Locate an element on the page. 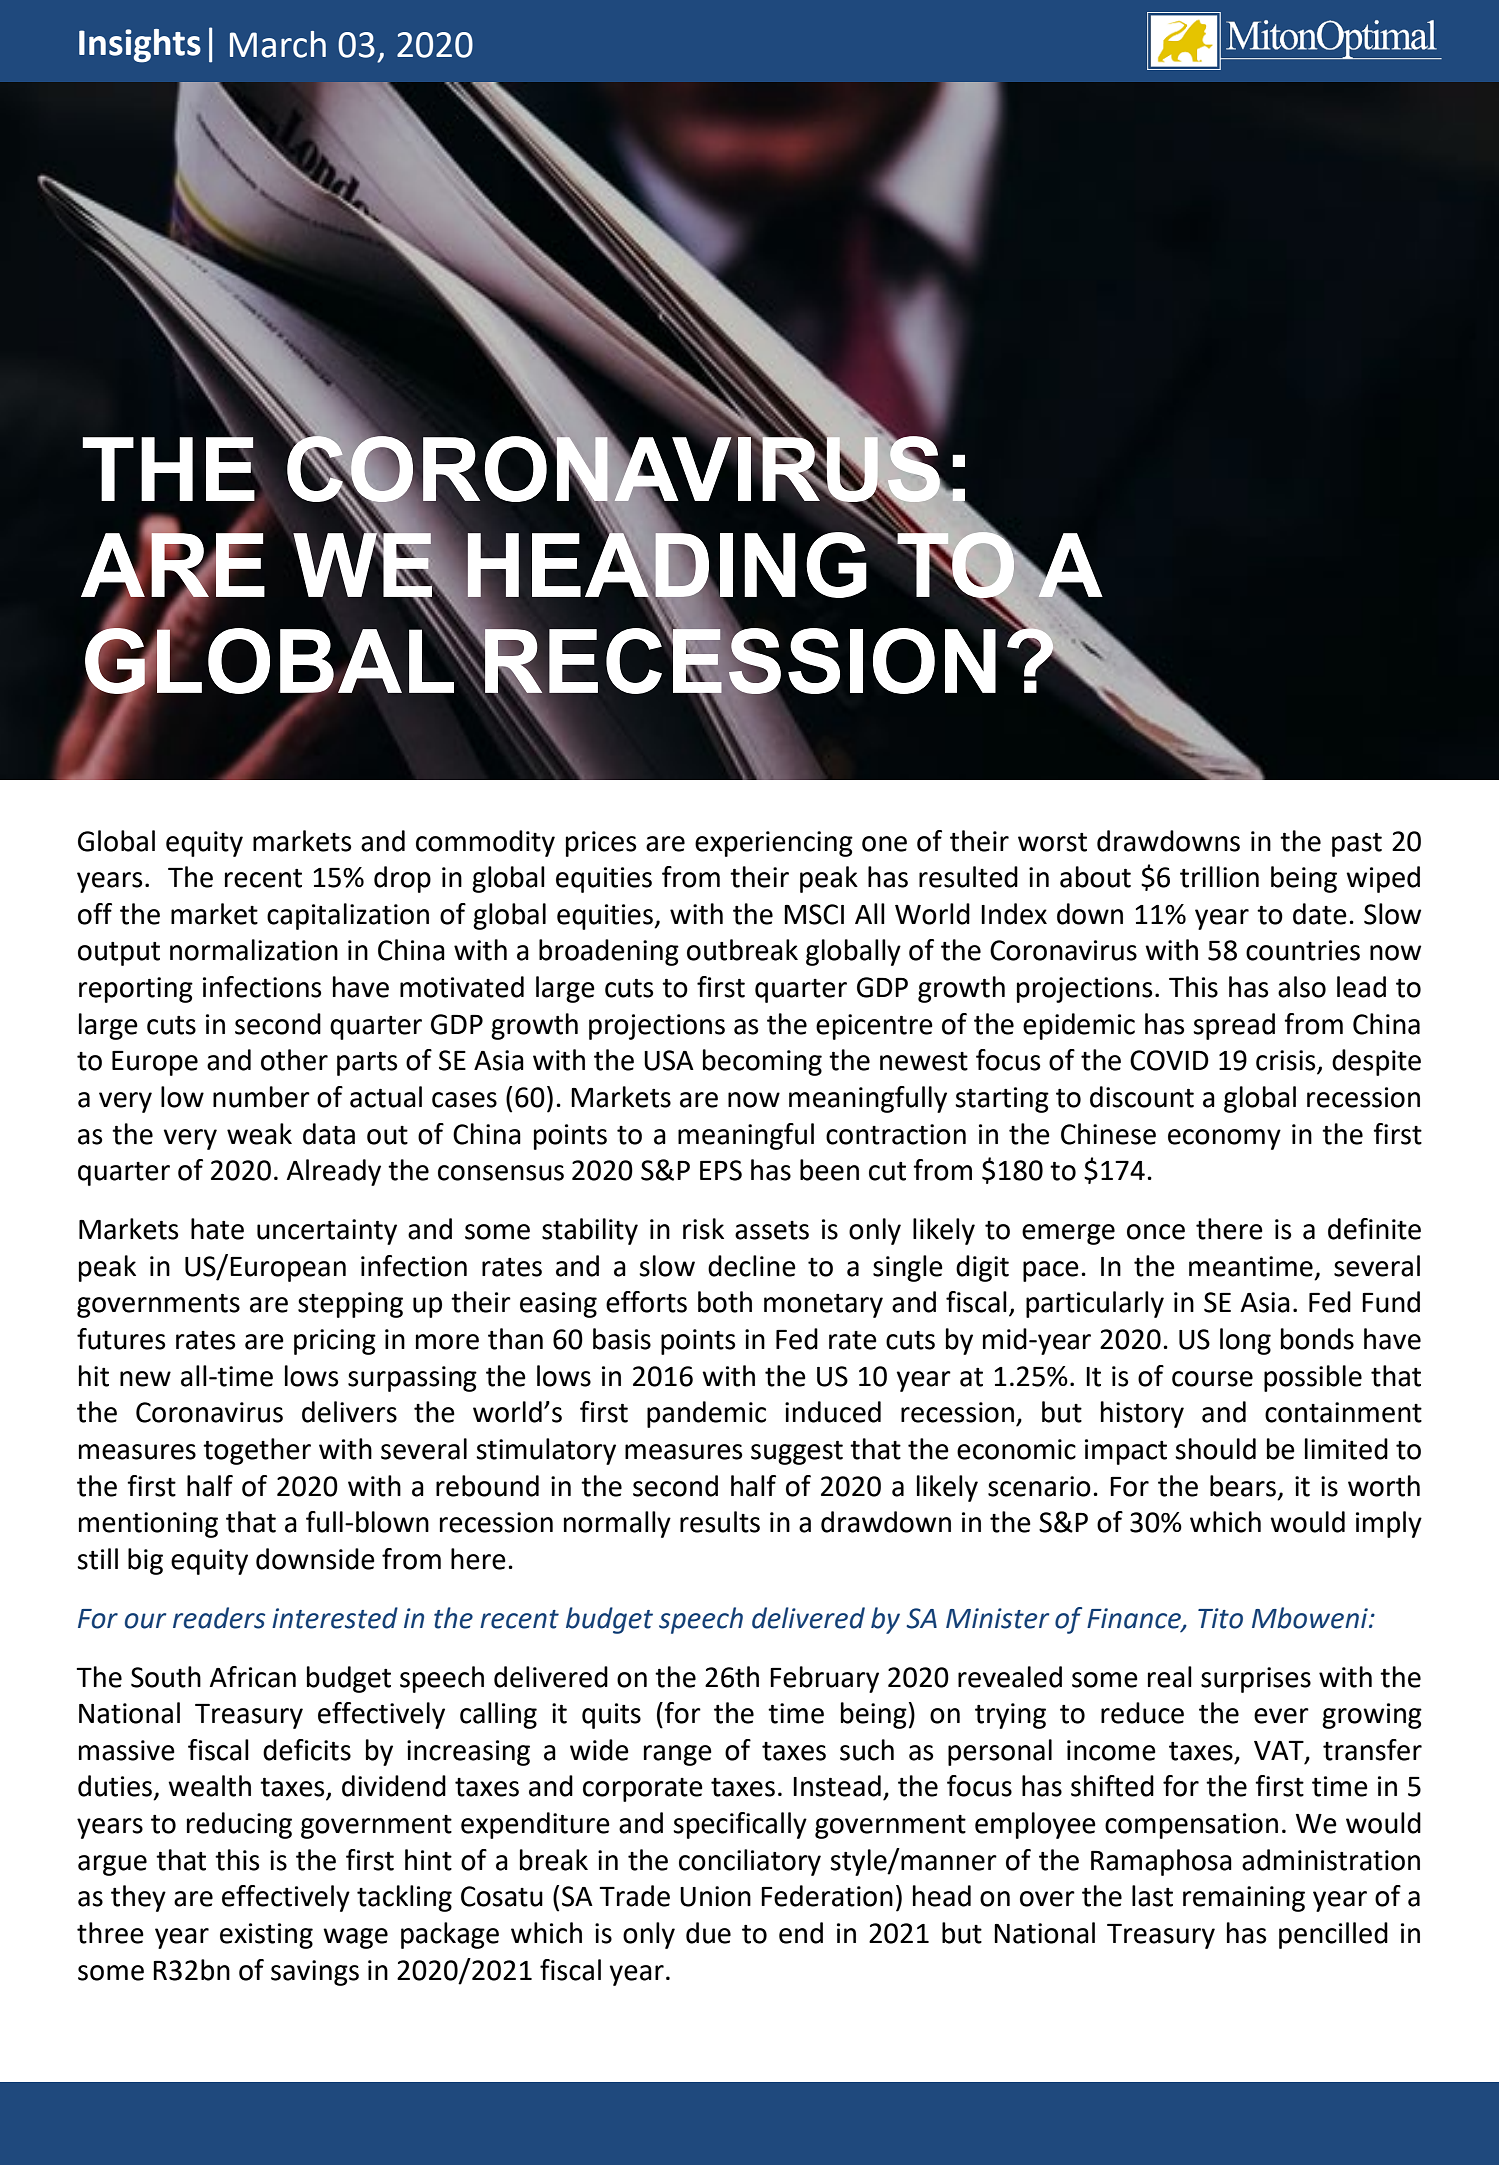  experiencing is located at coordinates (774, 844).
